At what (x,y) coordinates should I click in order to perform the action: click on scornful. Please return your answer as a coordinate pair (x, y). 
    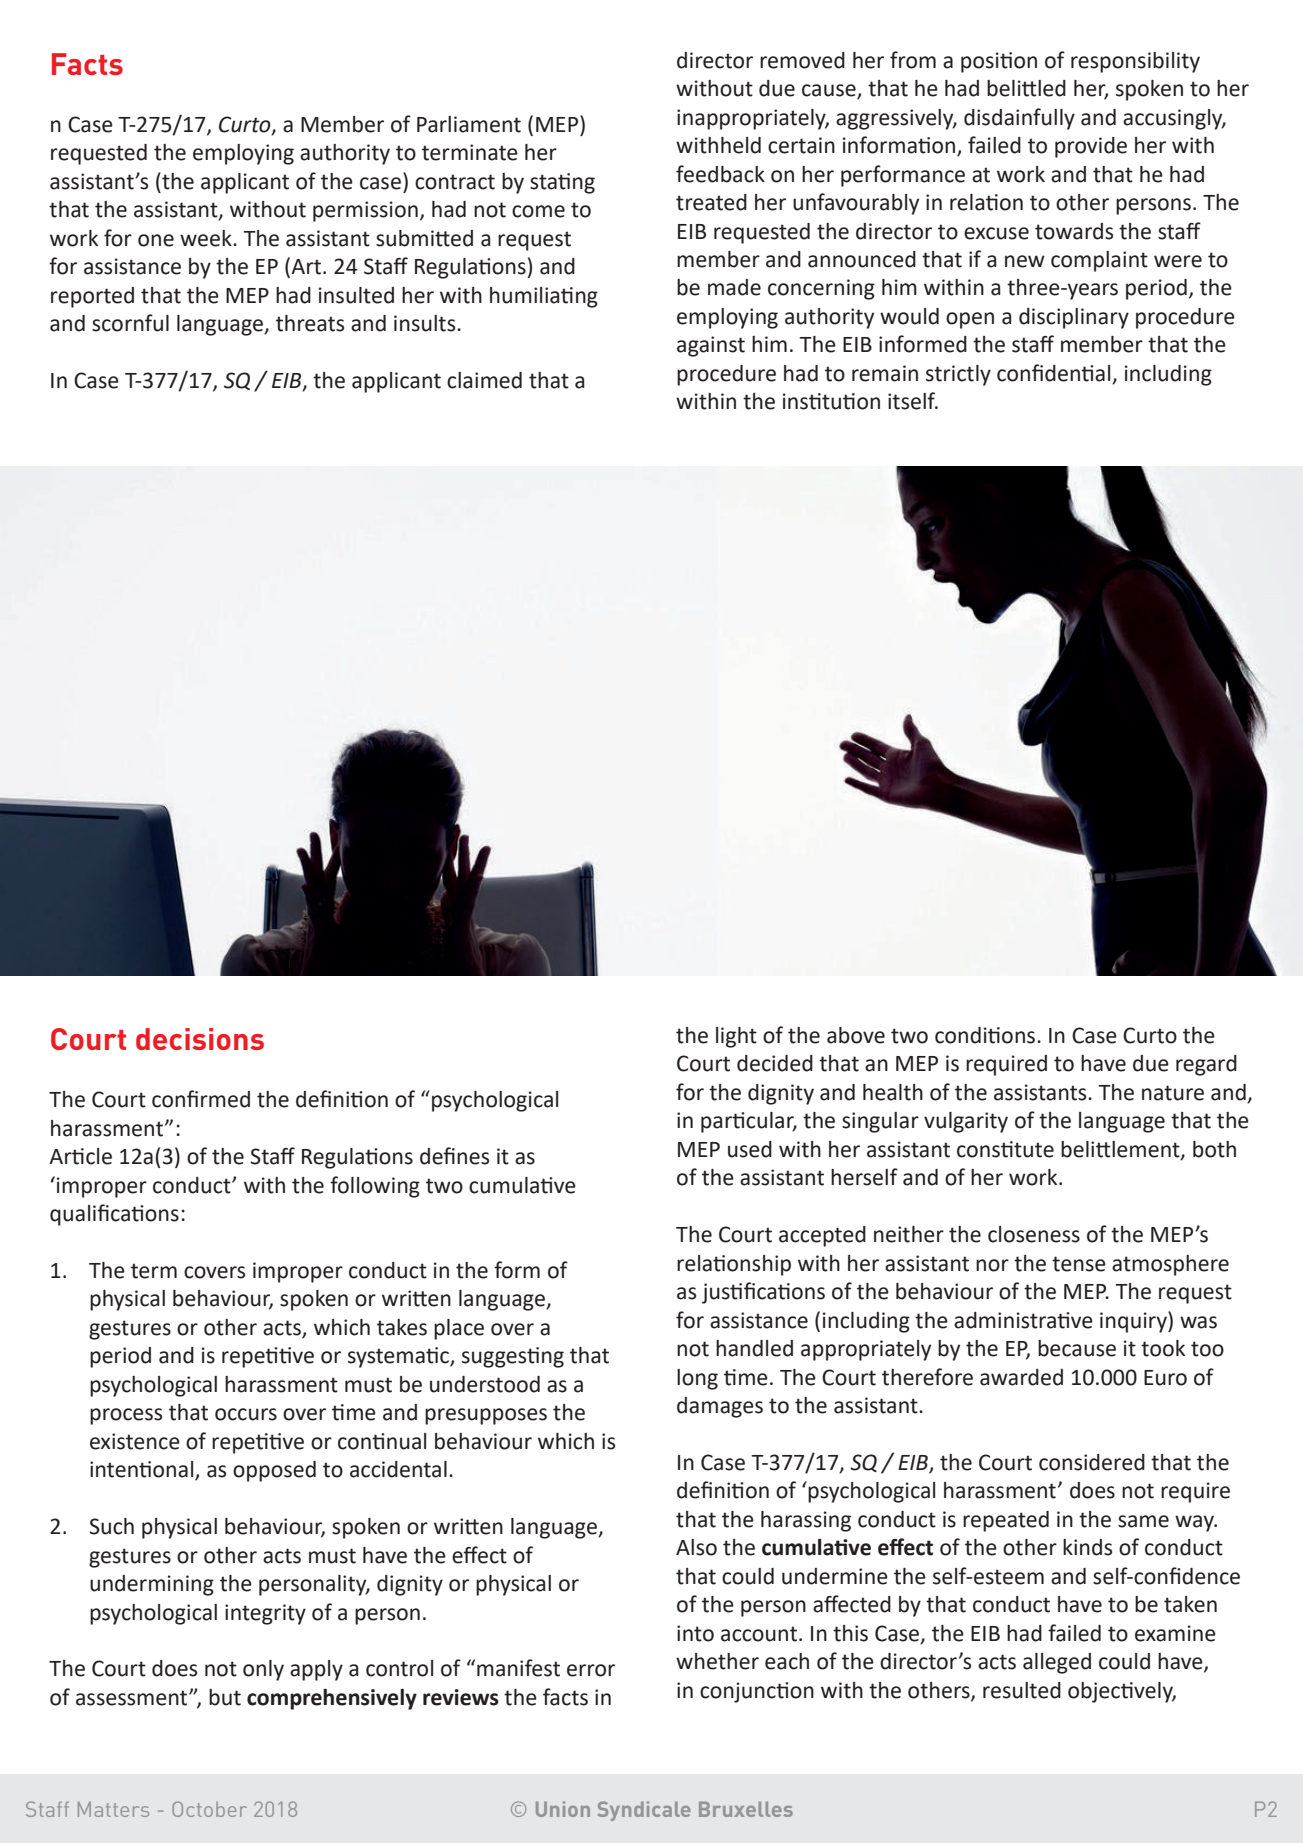
    Looking at the image, I should click on (130, 323).
